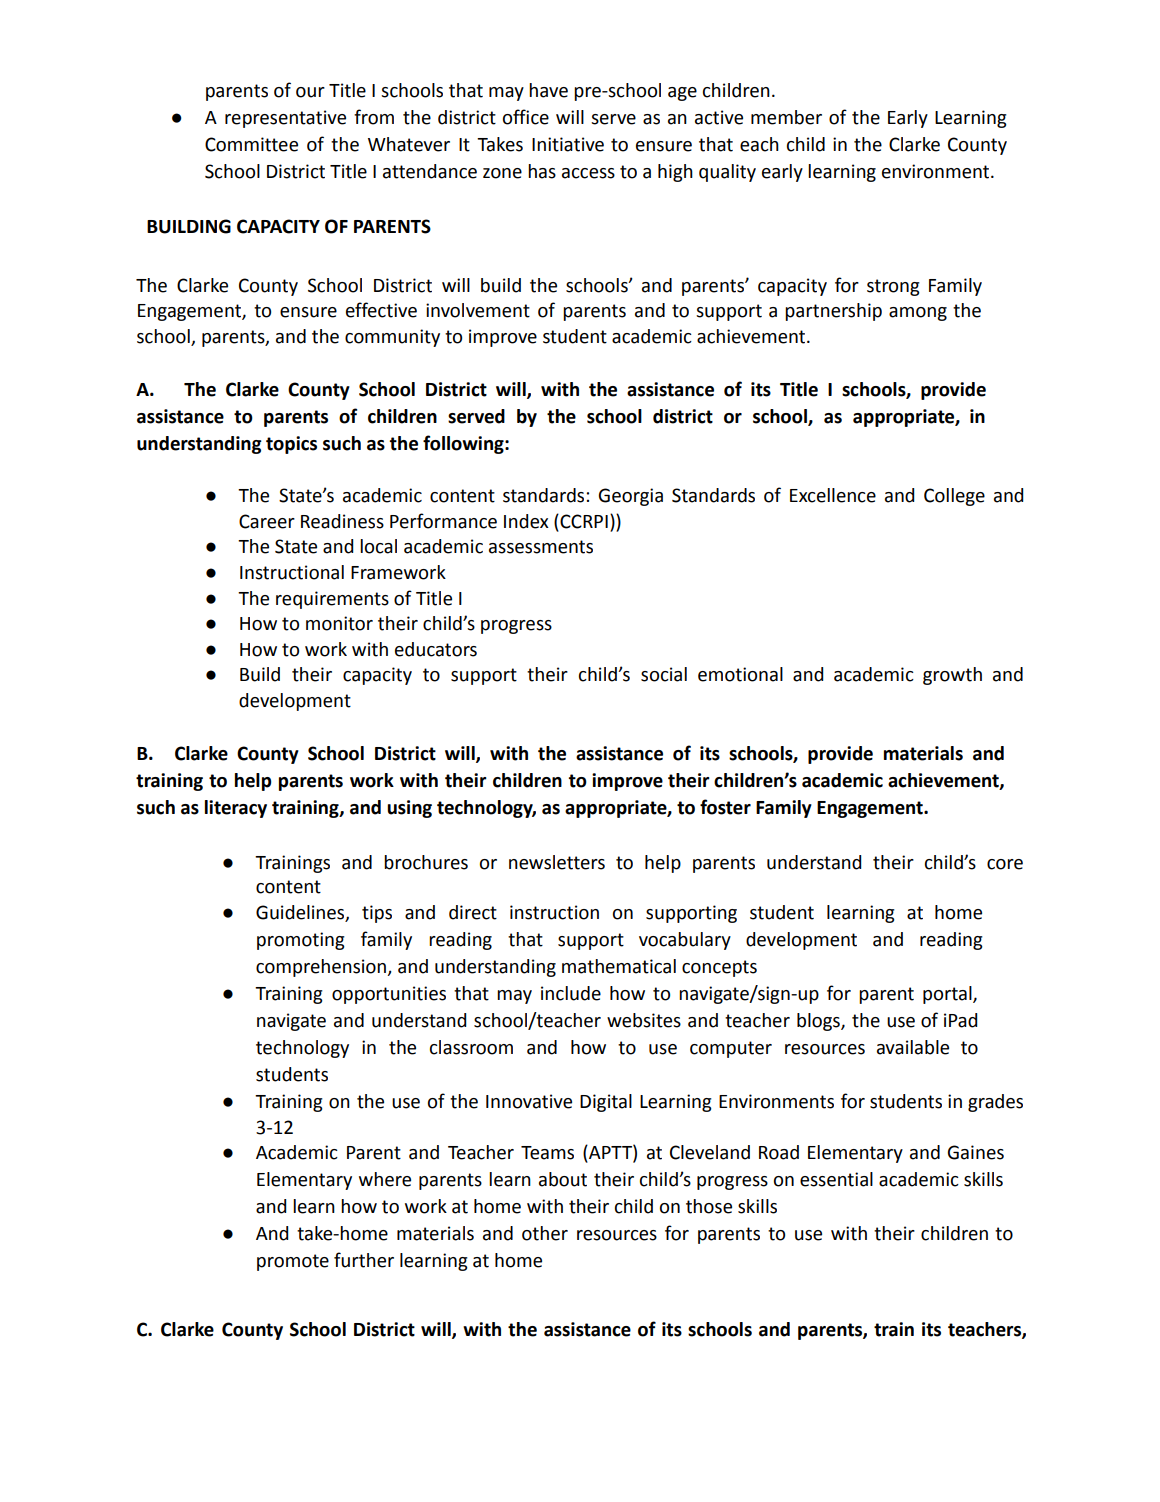  What do you see at coordinates (545, 1233) in the screenshot?
I see `other` at bounding box center [545, 1233].
